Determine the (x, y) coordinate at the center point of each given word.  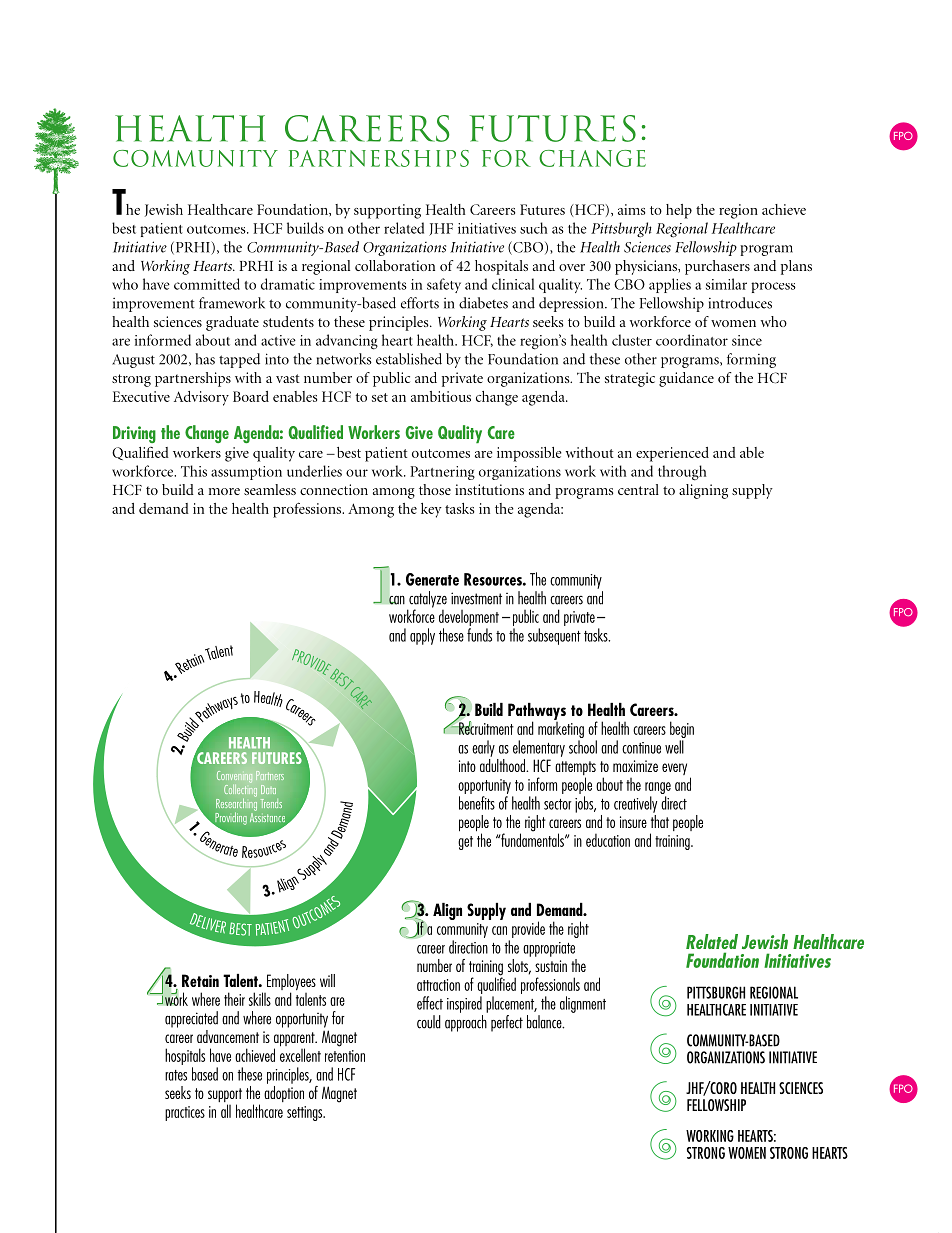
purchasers (717, 267)
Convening (234, 777)
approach (466, 1023)
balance (545, 1022)
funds (479, 635)
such (533, 228)
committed (207, 284)
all (226, 1111)
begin (682, 729)
